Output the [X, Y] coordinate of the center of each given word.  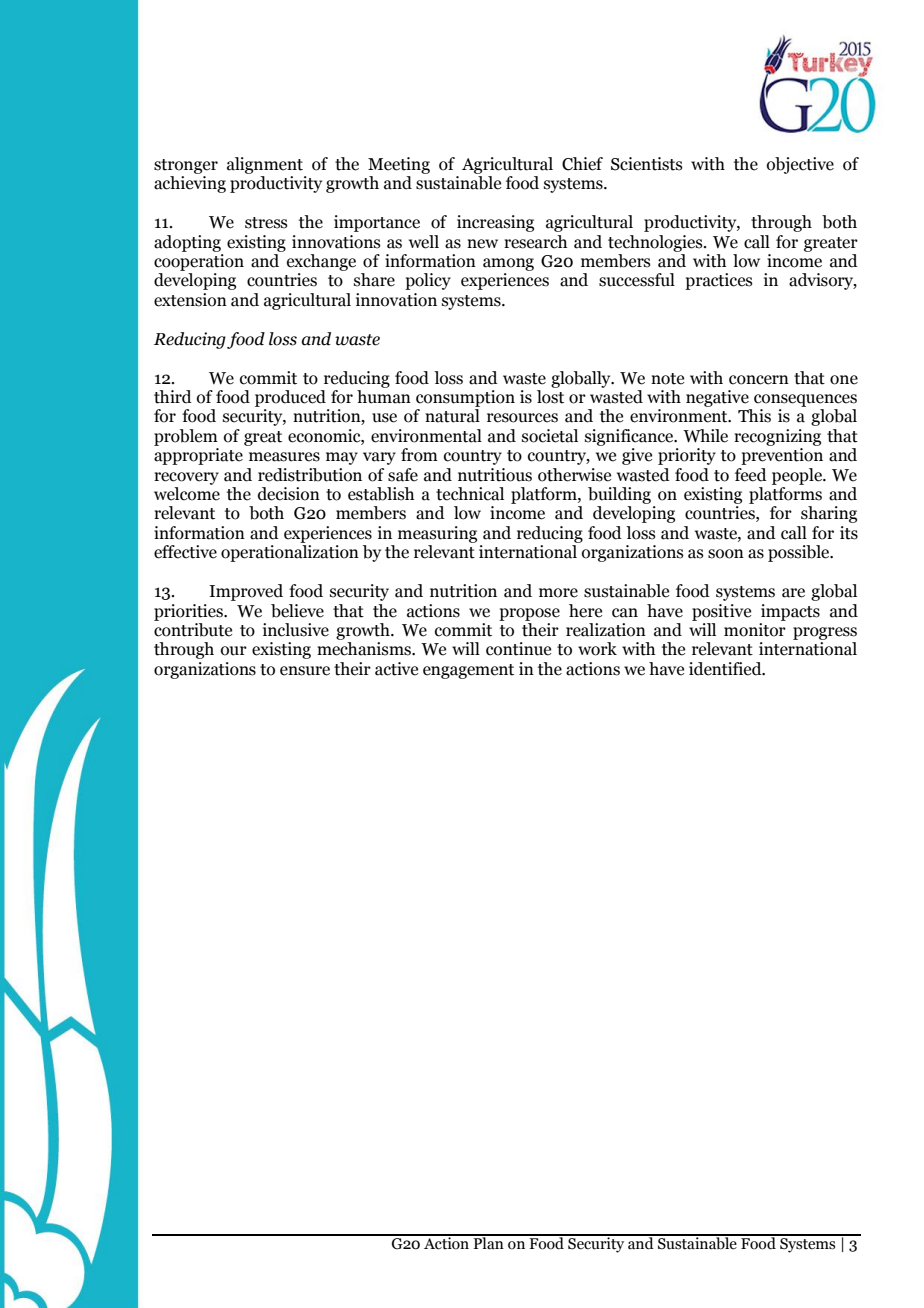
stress [266, 223]
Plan [488, 1242]
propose [529, 614]
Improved [246, 592]
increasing [495, 223]
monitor [755, 630]
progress [825, 633]
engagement [468, 671]
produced [290, 398]
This [754, 416]
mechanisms [365, 649]
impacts [790, 612]
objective [800, 165]
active [396, 669]
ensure [305, 671]
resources [522, 418]
